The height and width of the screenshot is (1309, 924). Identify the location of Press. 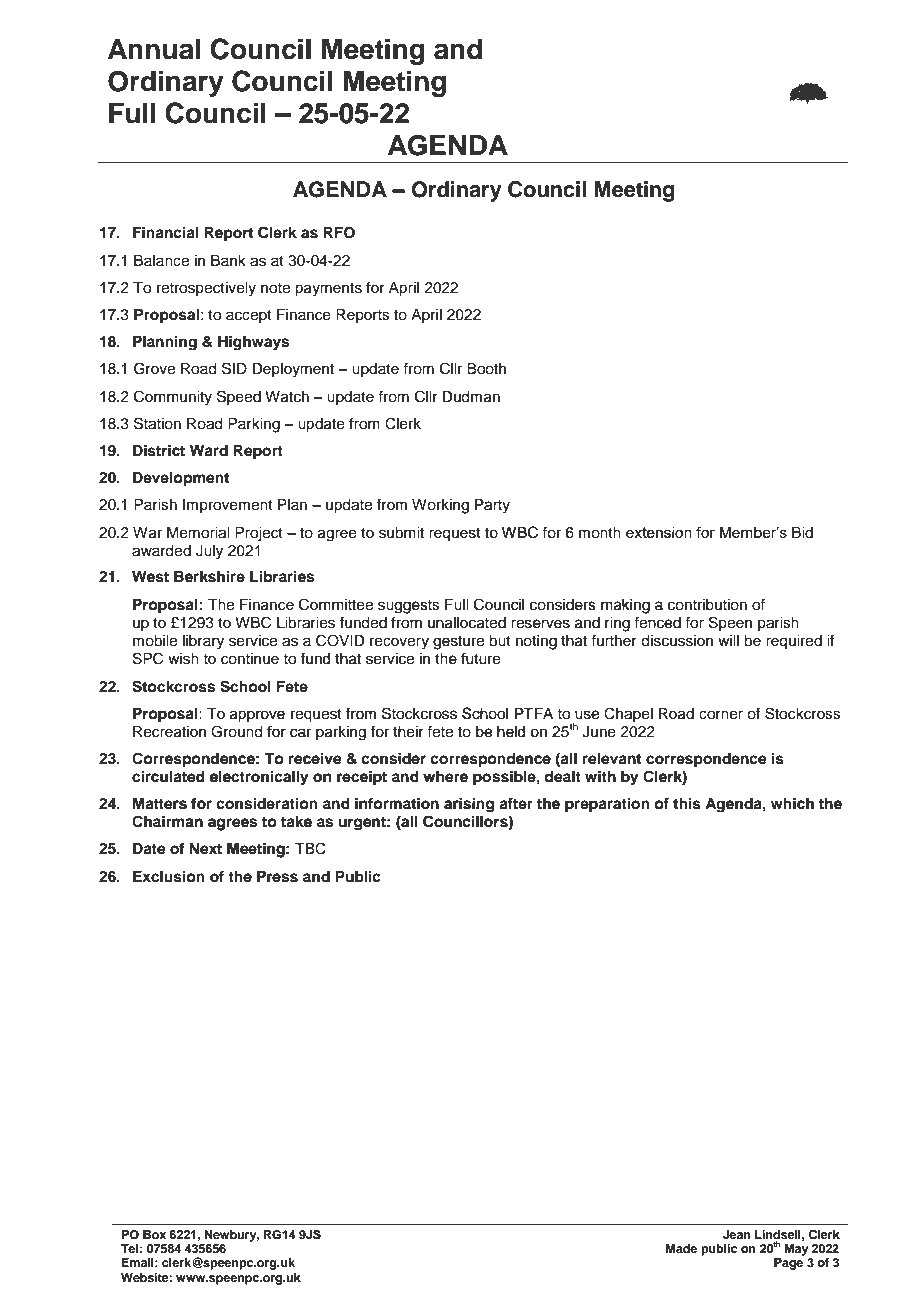
(277, 876).
